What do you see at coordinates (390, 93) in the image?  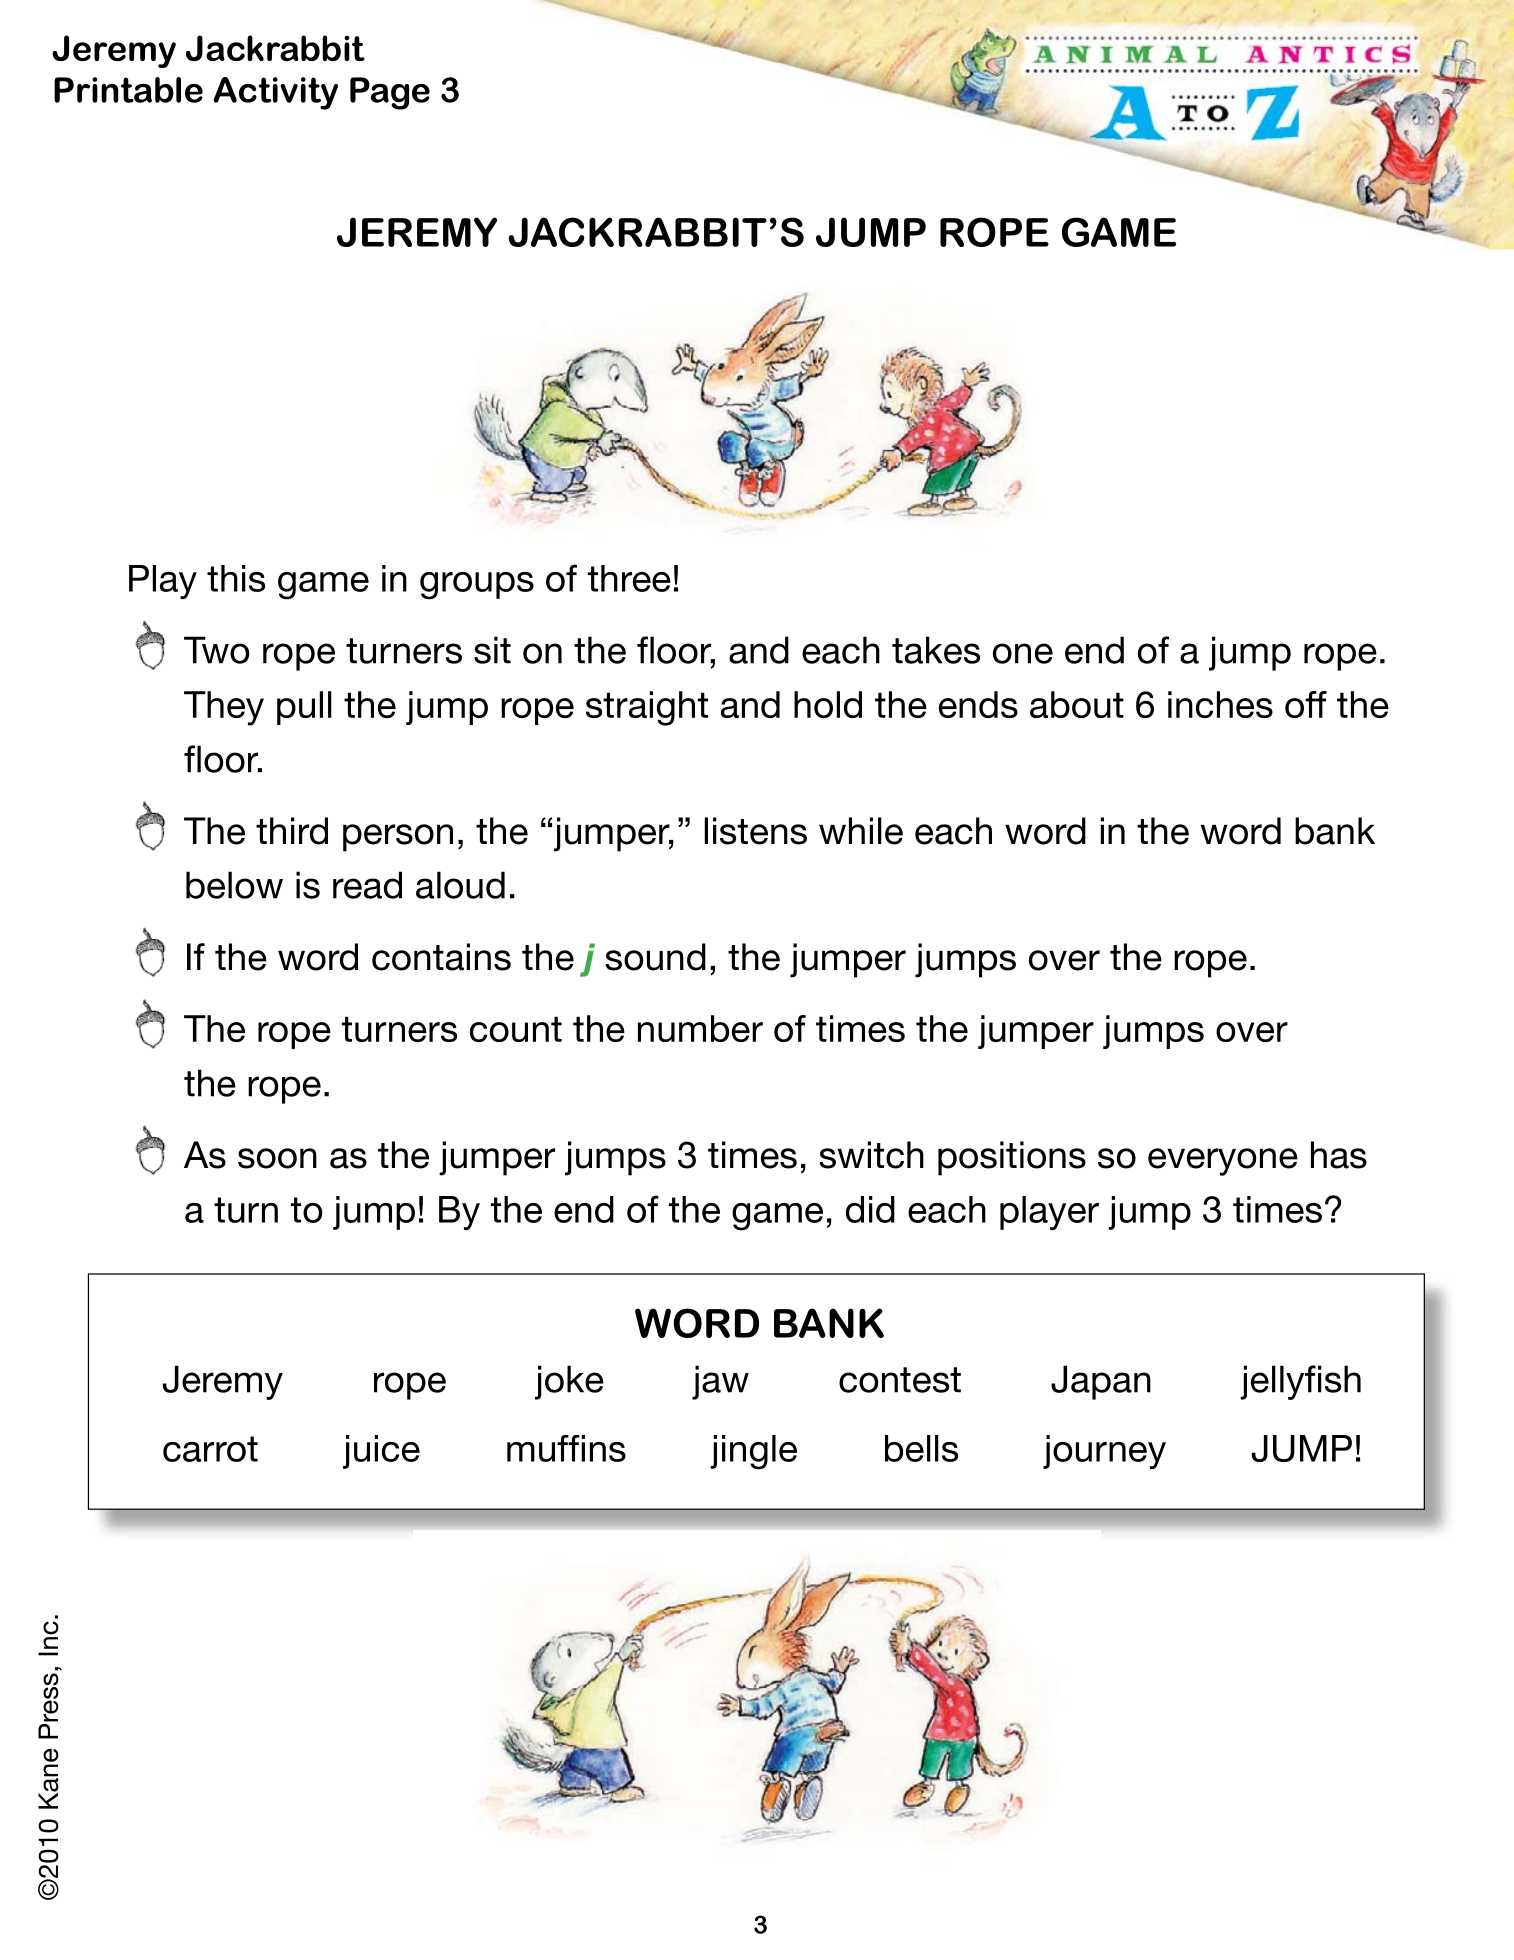 I see `Page` at bounding box center [390, 93].
